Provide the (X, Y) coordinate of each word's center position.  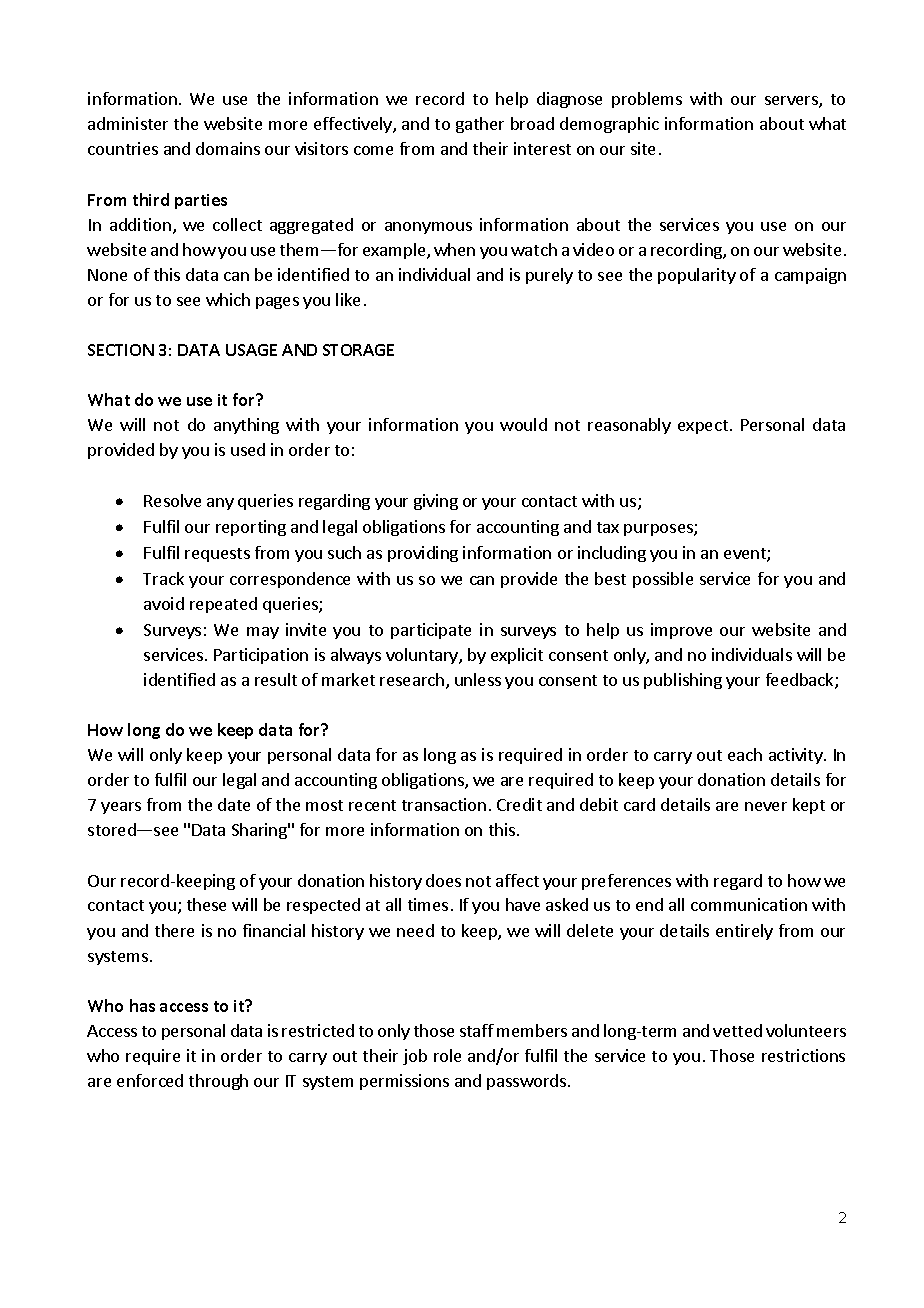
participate (431, 631)
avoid (164, 603)
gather (480, 125)
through (218, 1082)
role (447, 1055)
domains (228, 148)
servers (792, 102)
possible (663, 580)
